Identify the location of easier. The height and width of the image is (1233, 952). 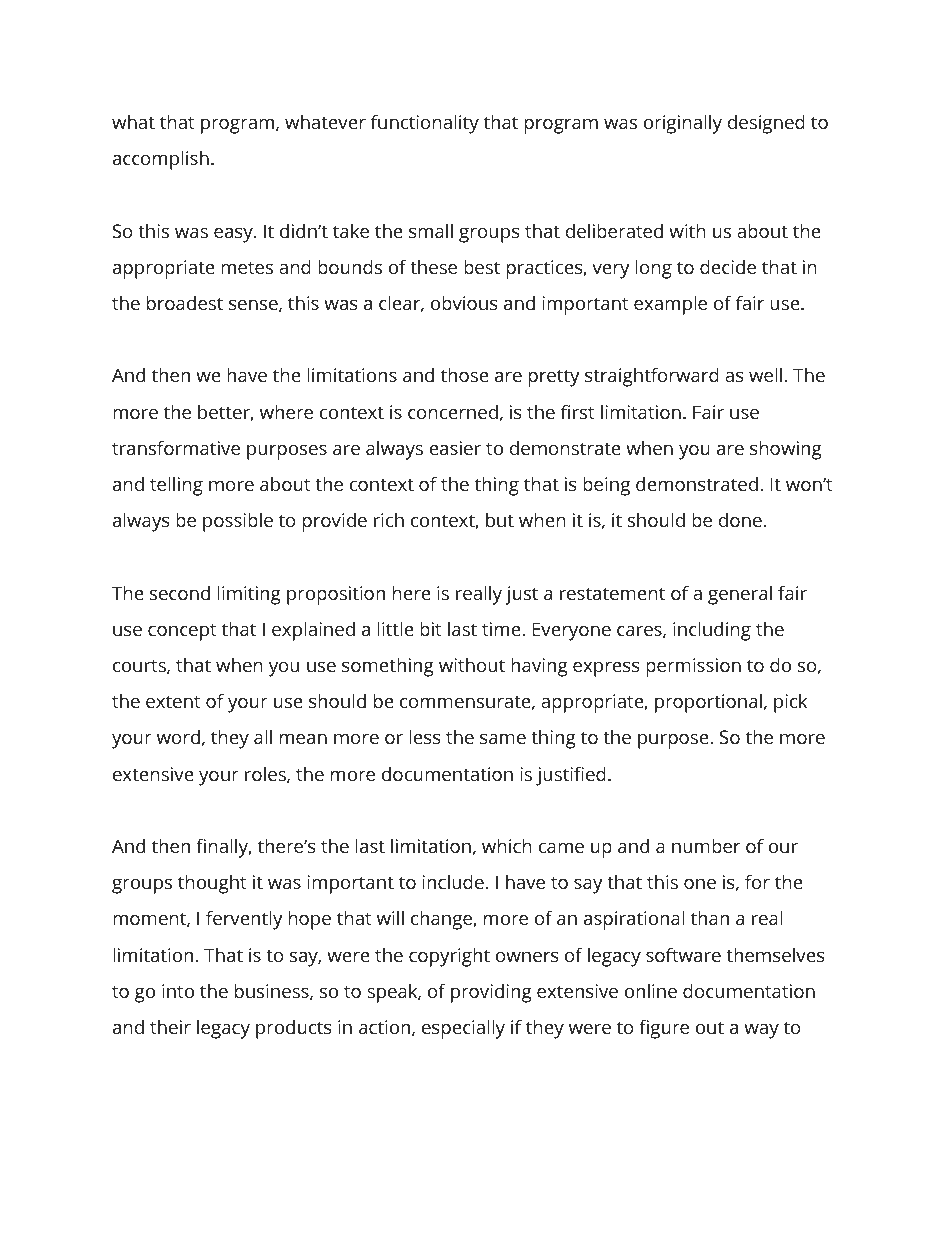
(455, 448).
